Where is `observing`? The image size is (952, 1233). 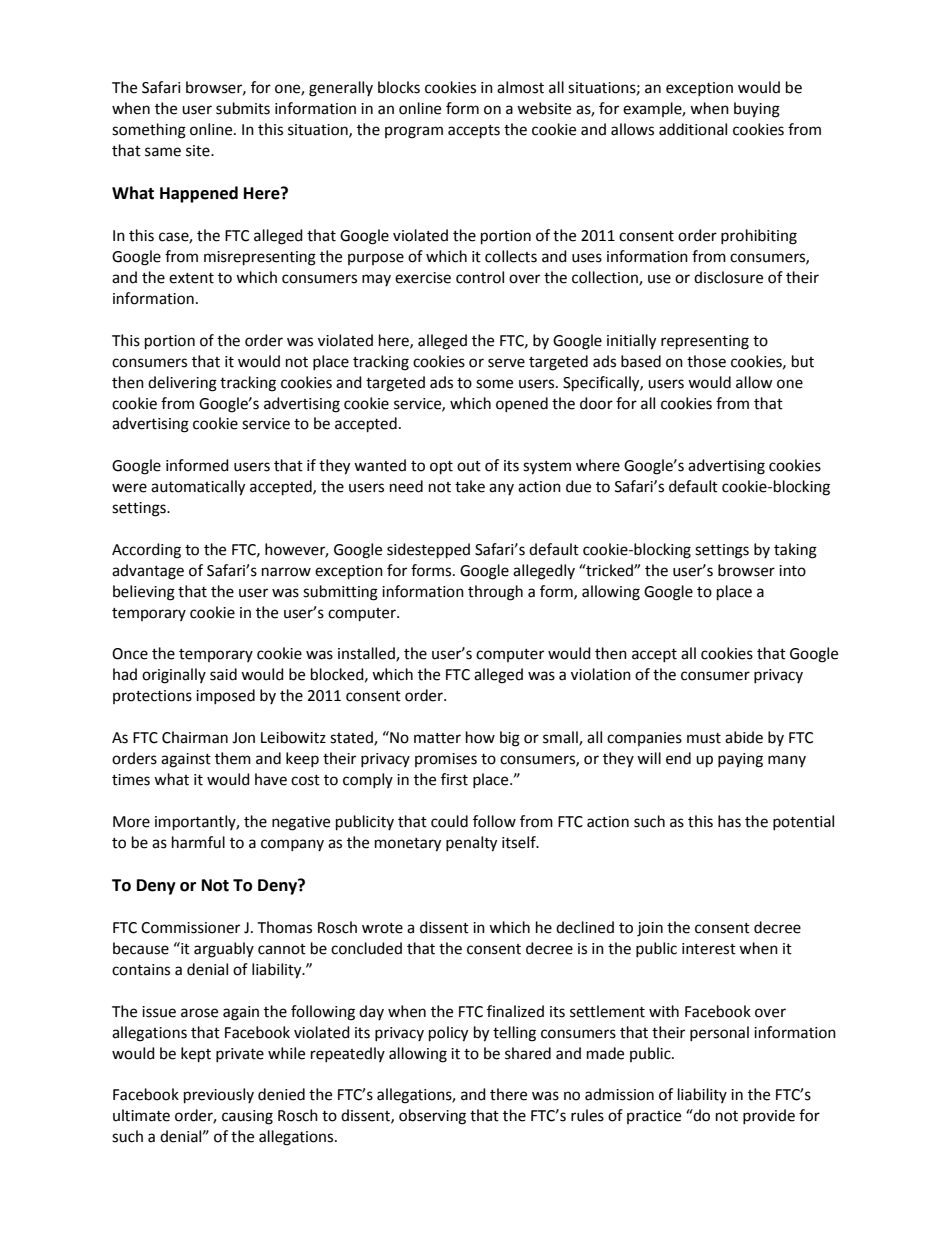
observing is located at coordinates (432, 1117).
